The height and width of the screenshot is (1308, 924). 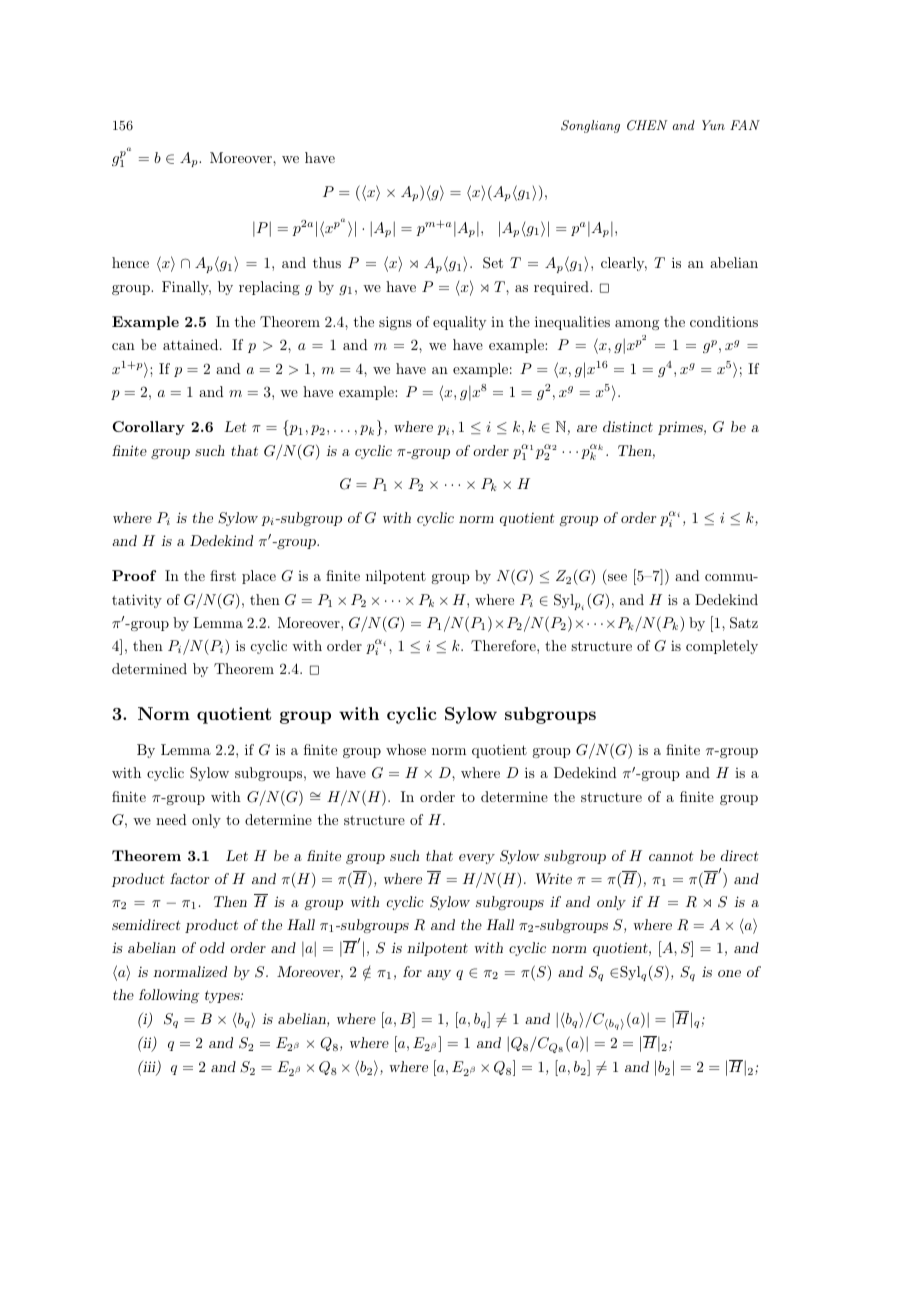 I want to click on iii, so click(x=149, y=1068).
